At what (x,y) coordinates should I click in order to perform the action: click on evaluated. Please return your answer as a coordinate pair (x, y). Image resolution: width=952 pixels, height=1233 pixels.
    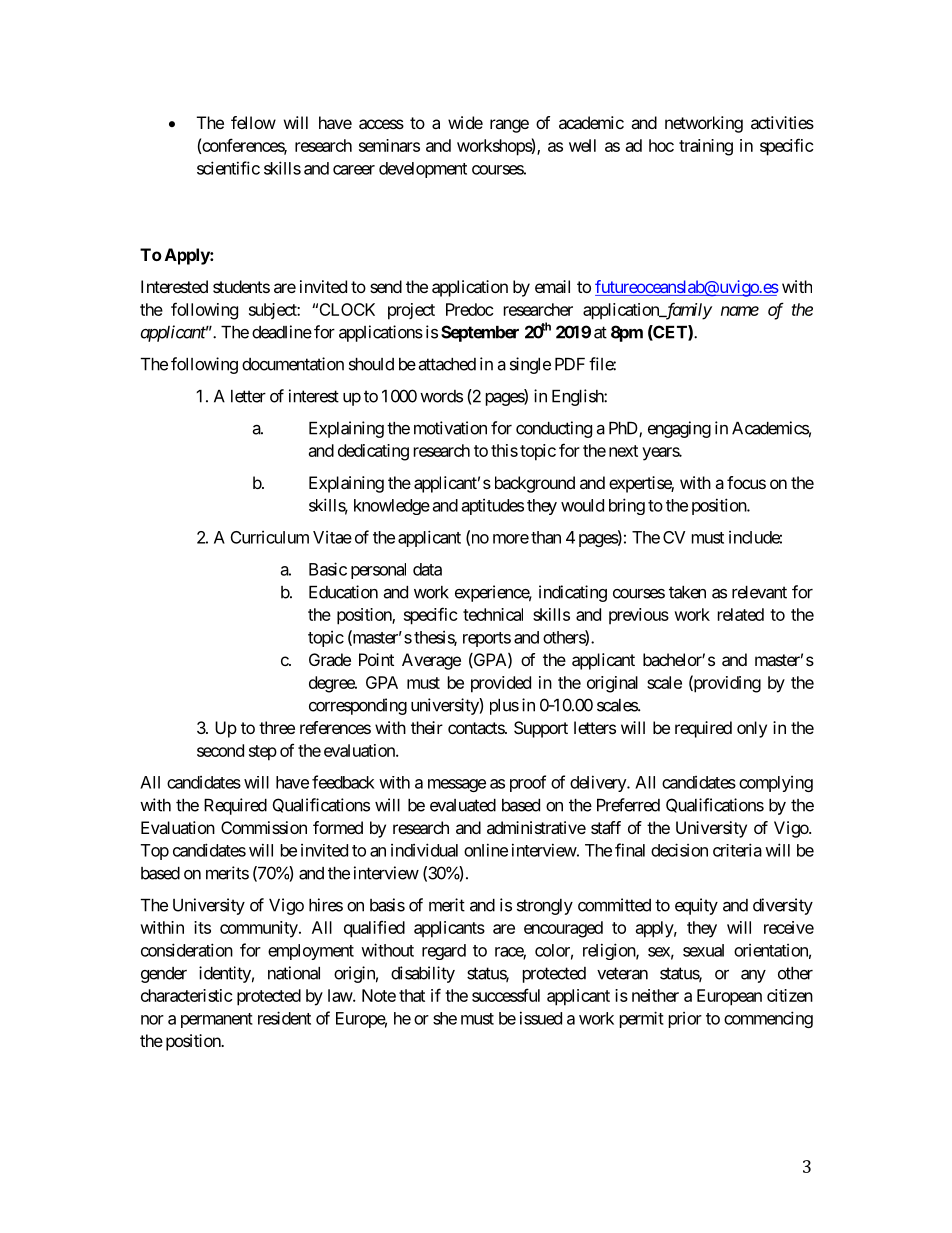
    Looking at the image, I should click on (463, 805).
